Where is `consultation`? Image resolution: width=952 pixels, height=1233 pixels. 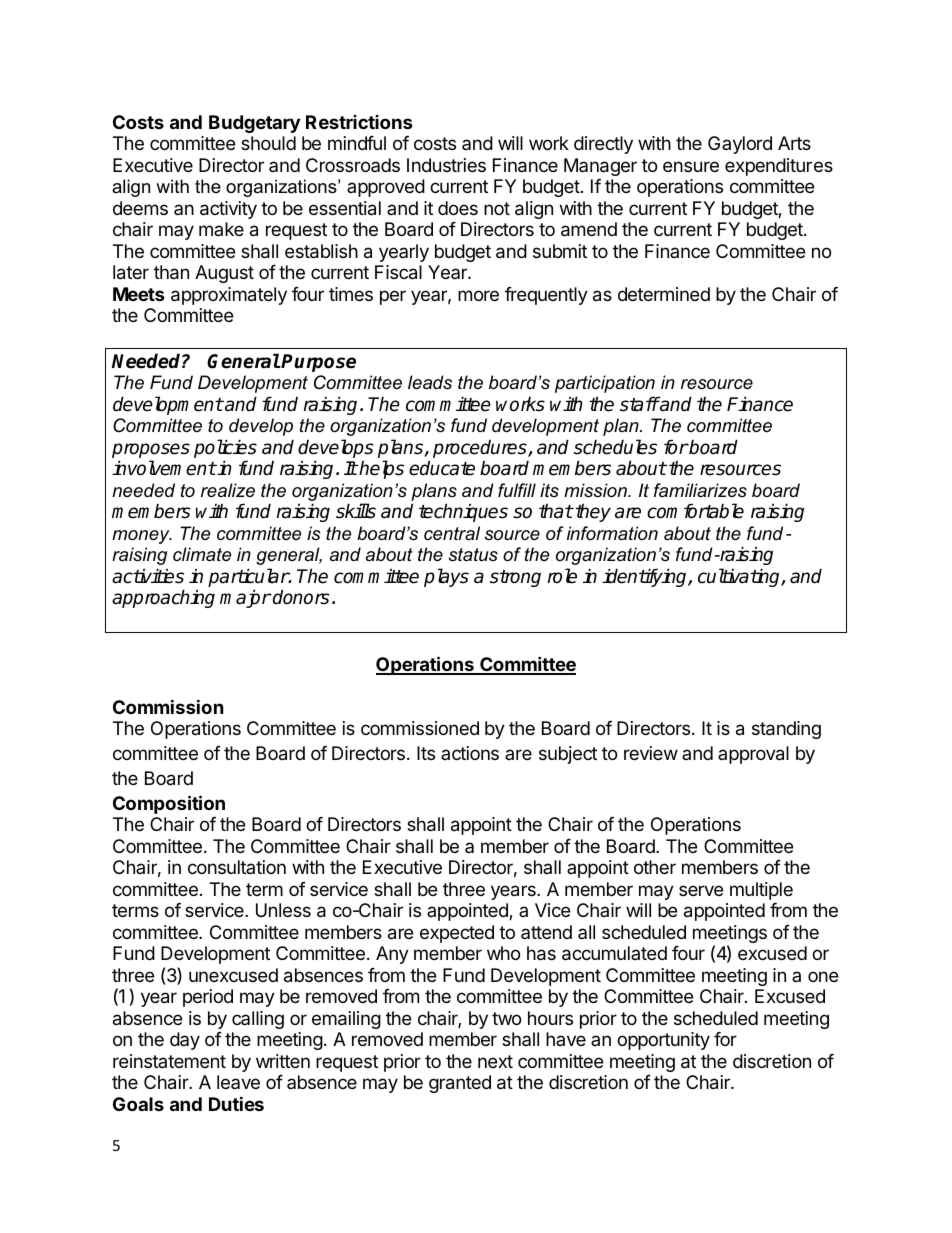 consultation is located at coordinates (237, 867).
